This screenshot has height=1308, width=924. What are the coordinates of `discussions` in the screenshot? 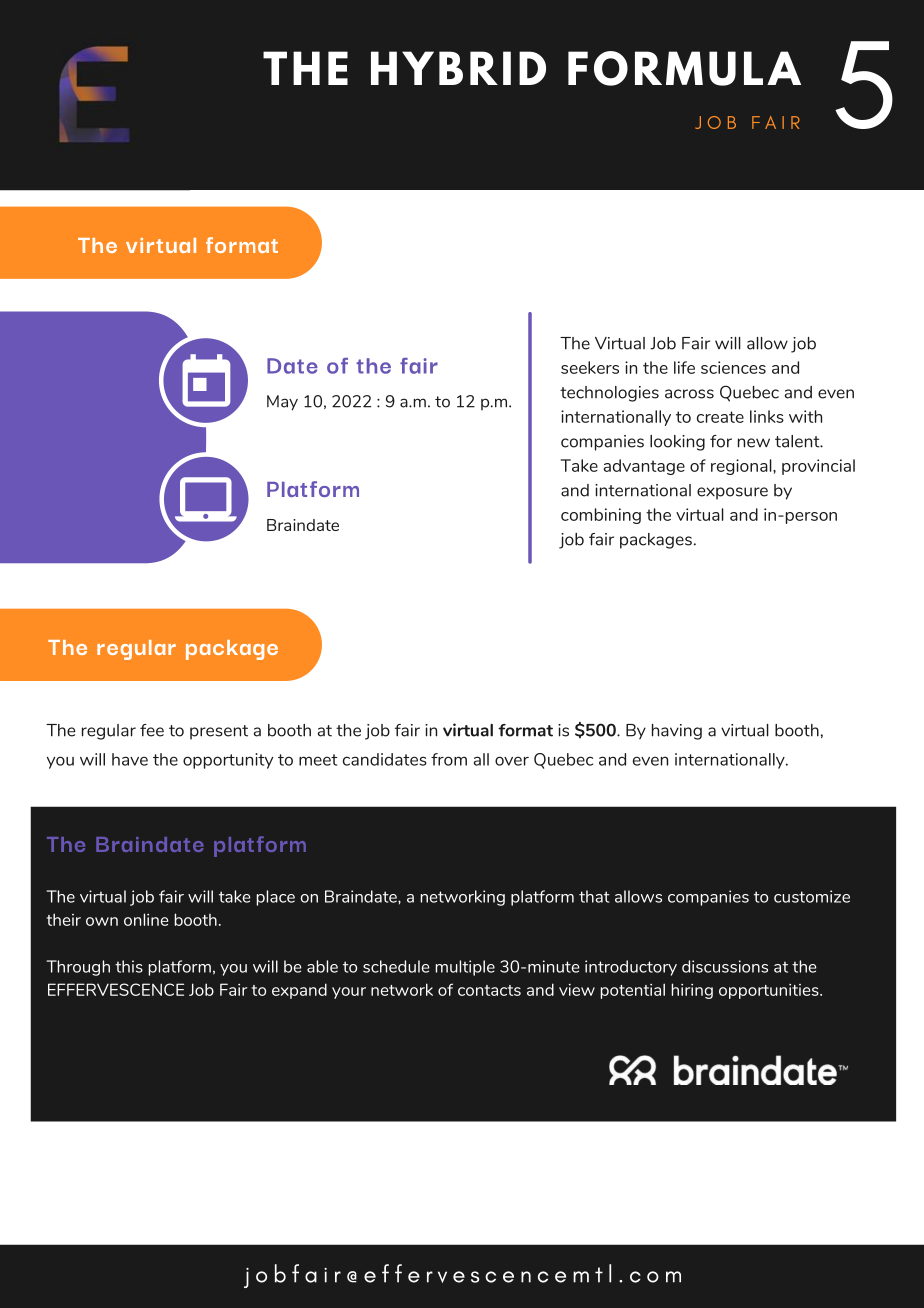 It's located at (725, 966).
